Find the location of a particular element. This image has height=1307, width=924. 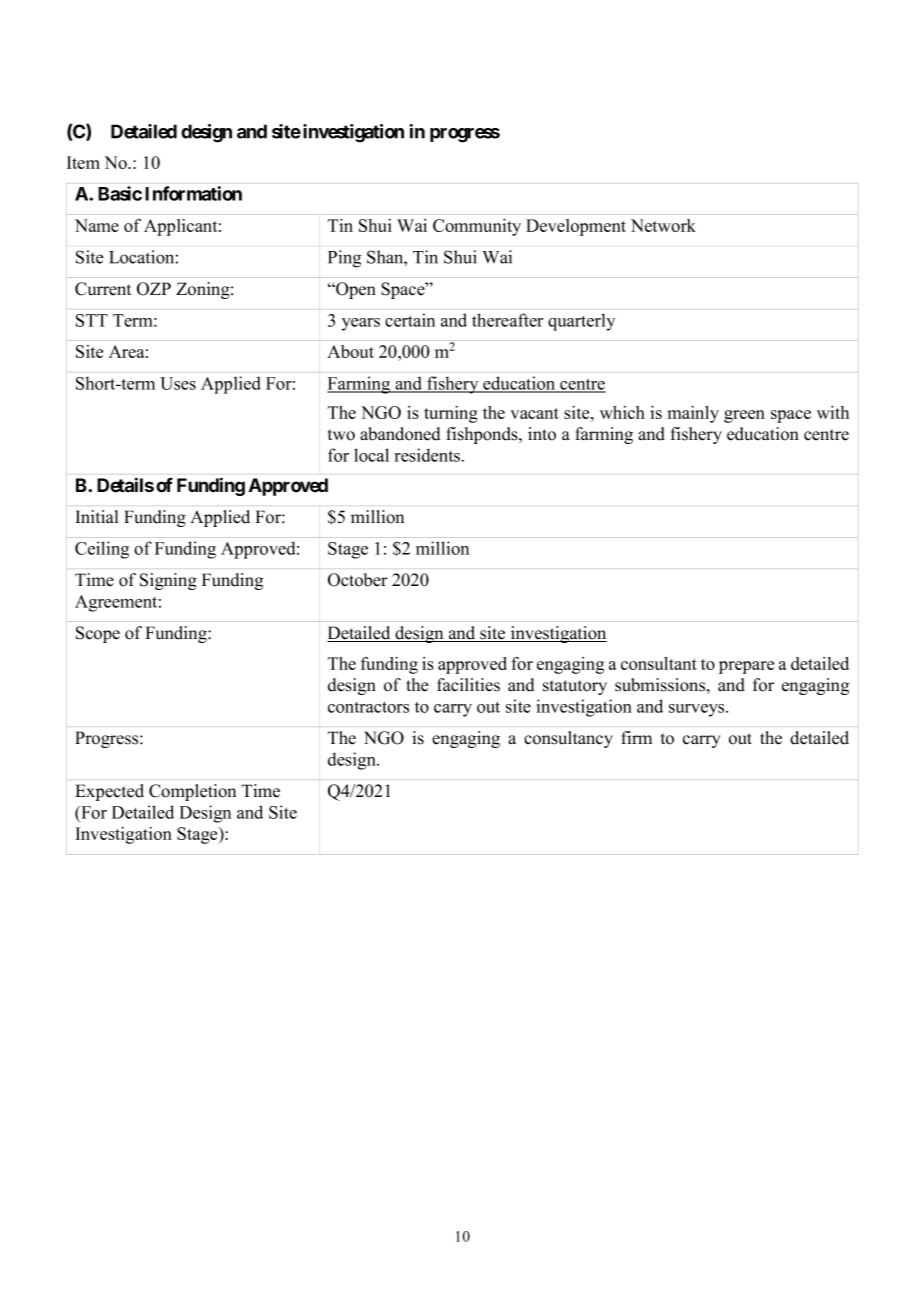

Information is located at coordinates (193, 193).
